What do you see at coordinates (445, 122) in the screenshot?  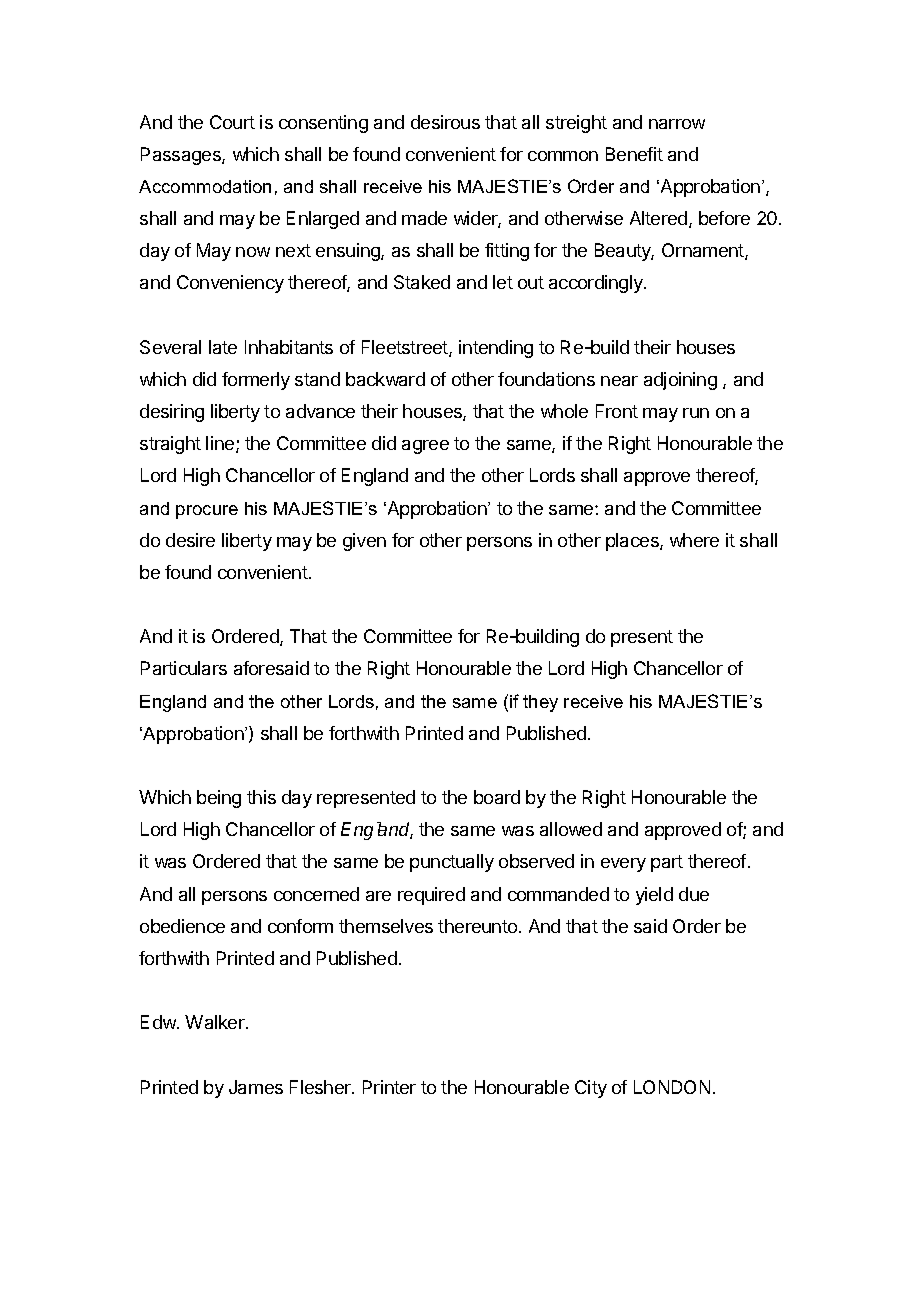 I see `desirous` at bounding box center [445, 122].
